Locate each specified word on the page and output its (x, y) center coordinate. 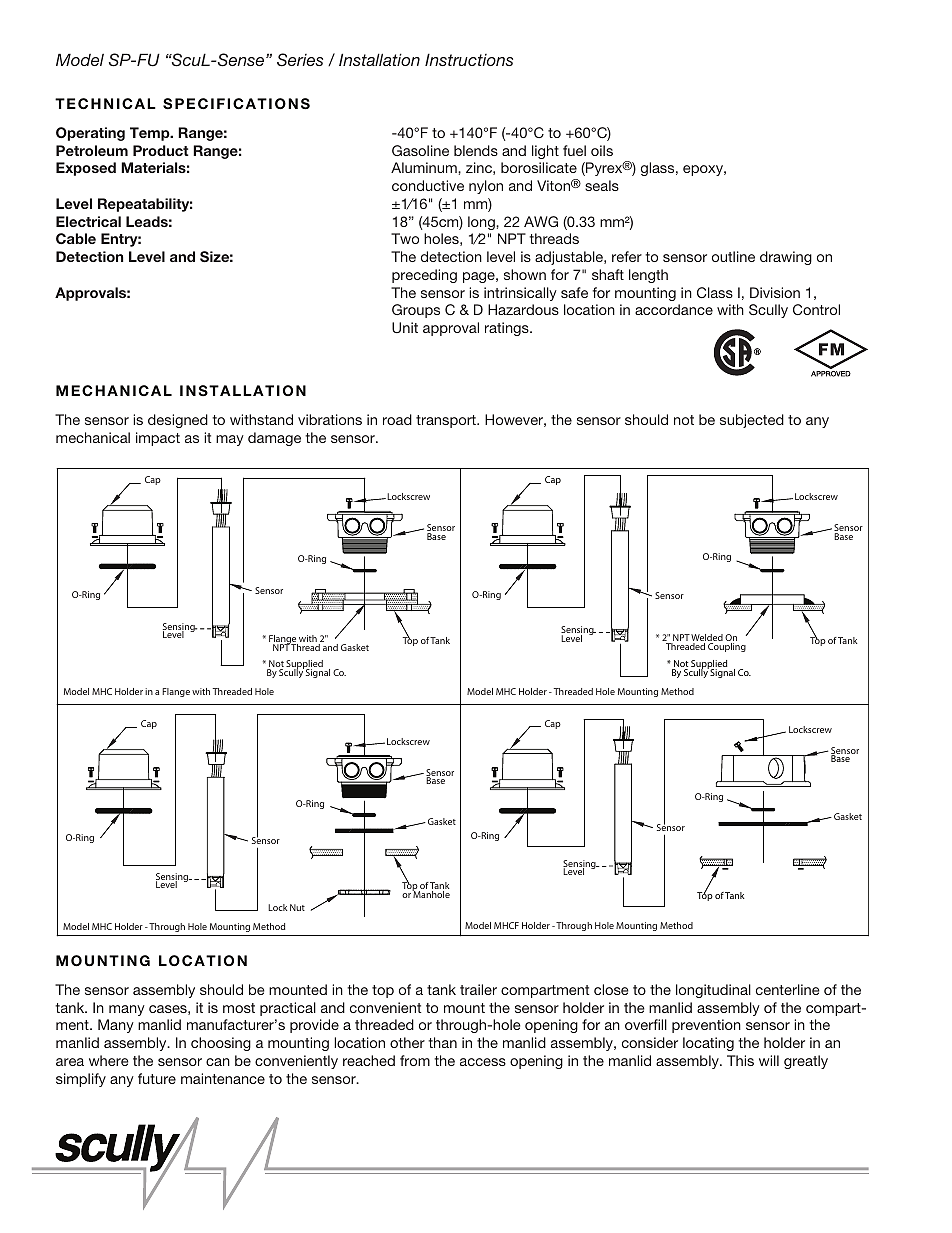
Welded (707, 639)
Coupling (727, 647)
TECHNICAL (105, 104)
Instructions (469, 59)
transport (447, 421)
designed (178, 421)
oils (602, 150)
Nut (297, 907)
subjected (752, 421)
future (157, 1078)
